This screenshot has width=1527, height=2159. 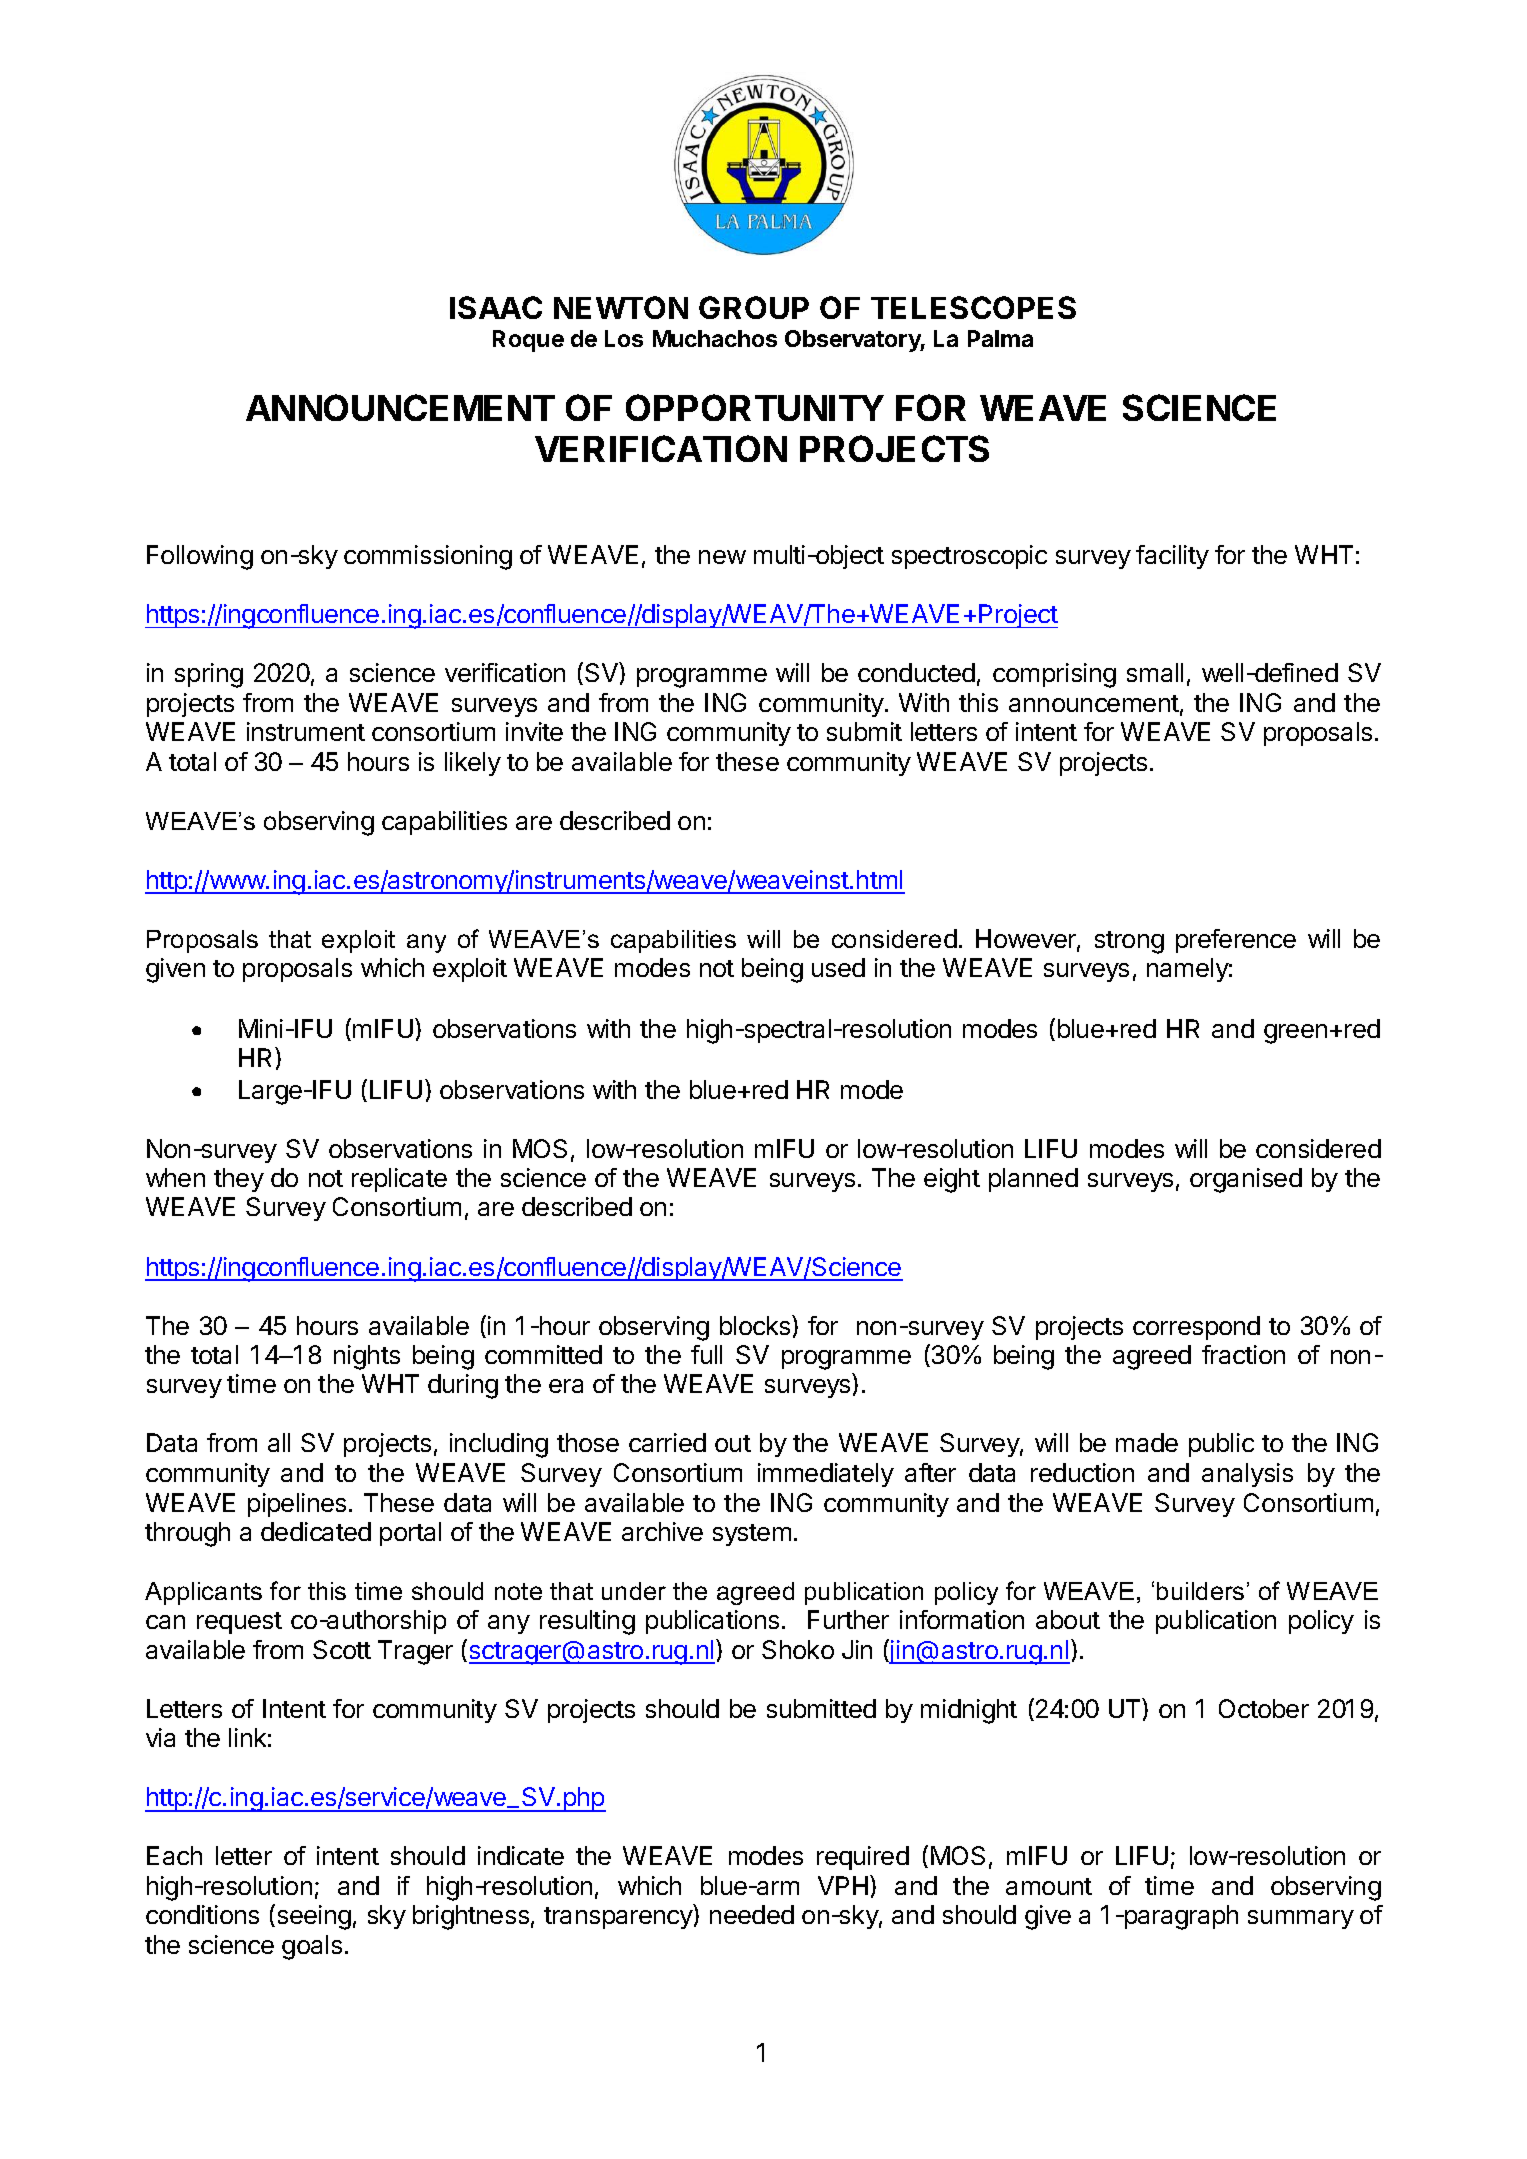 What do you see at coordinates (297, 1505) in the screenshot?
I see `pipelines` at bounding box center [297, 1505].
